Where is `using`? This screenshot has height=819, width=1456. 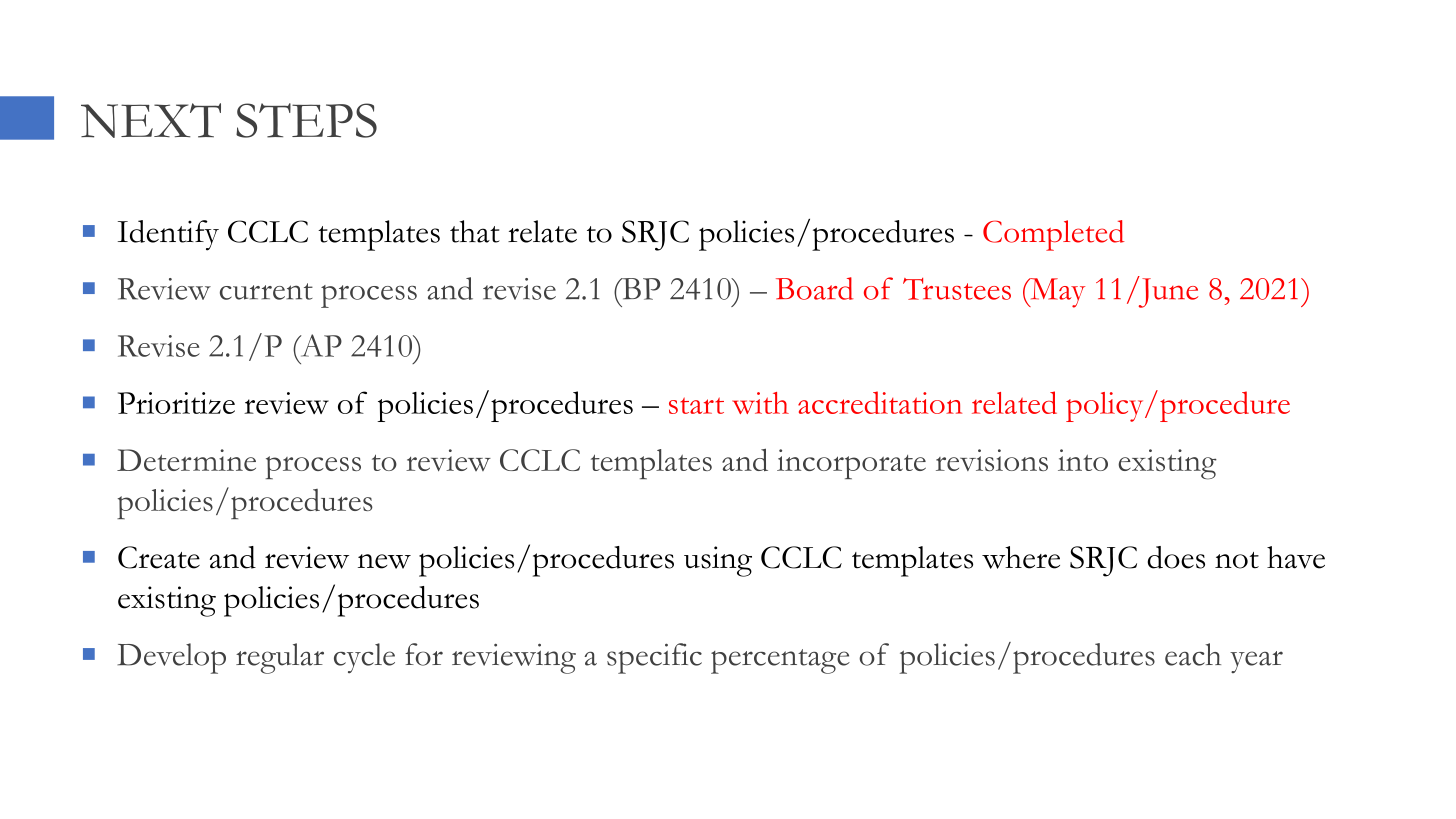
using is located at coordinates (718, 561).
